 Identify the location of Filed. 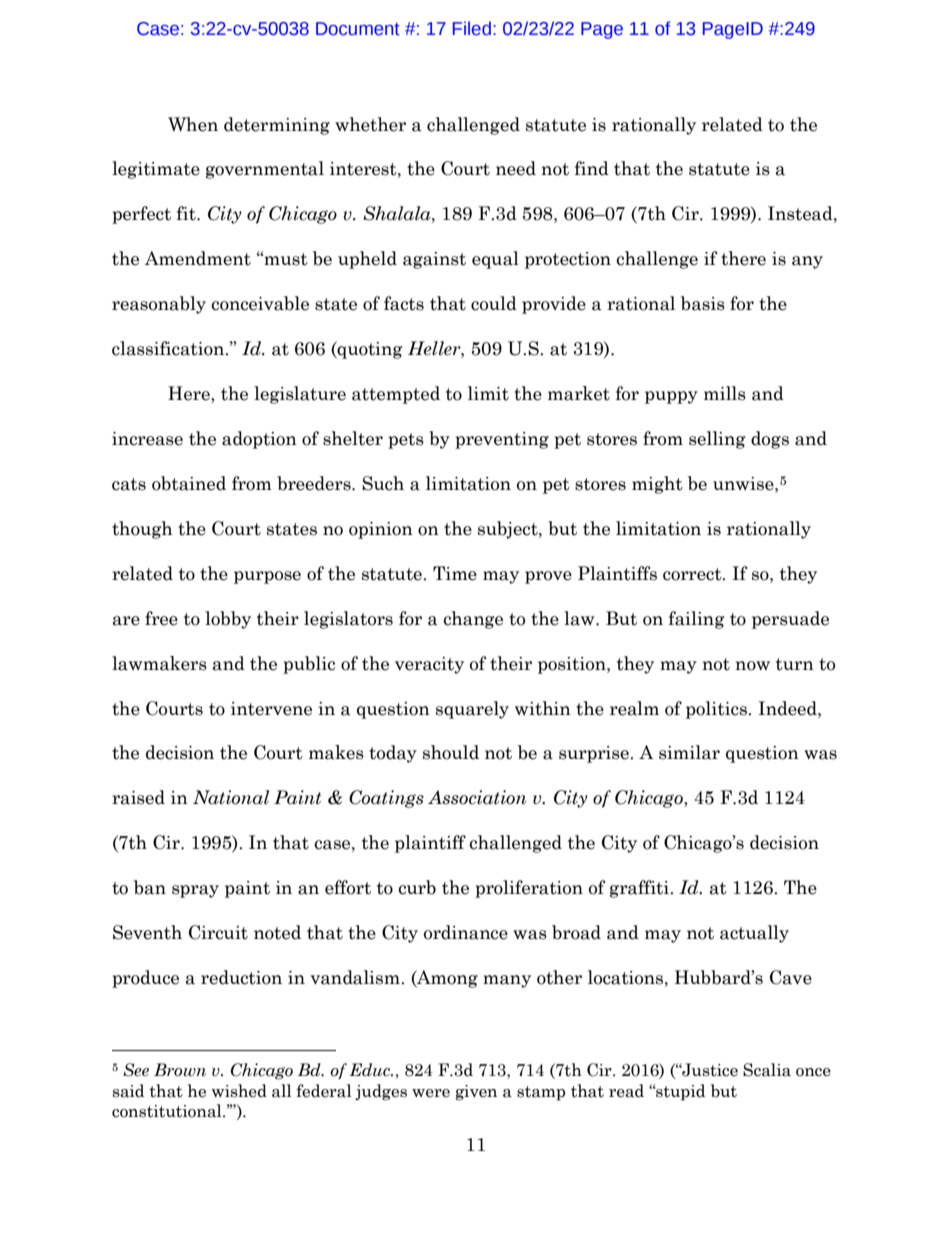
(472, 28).
